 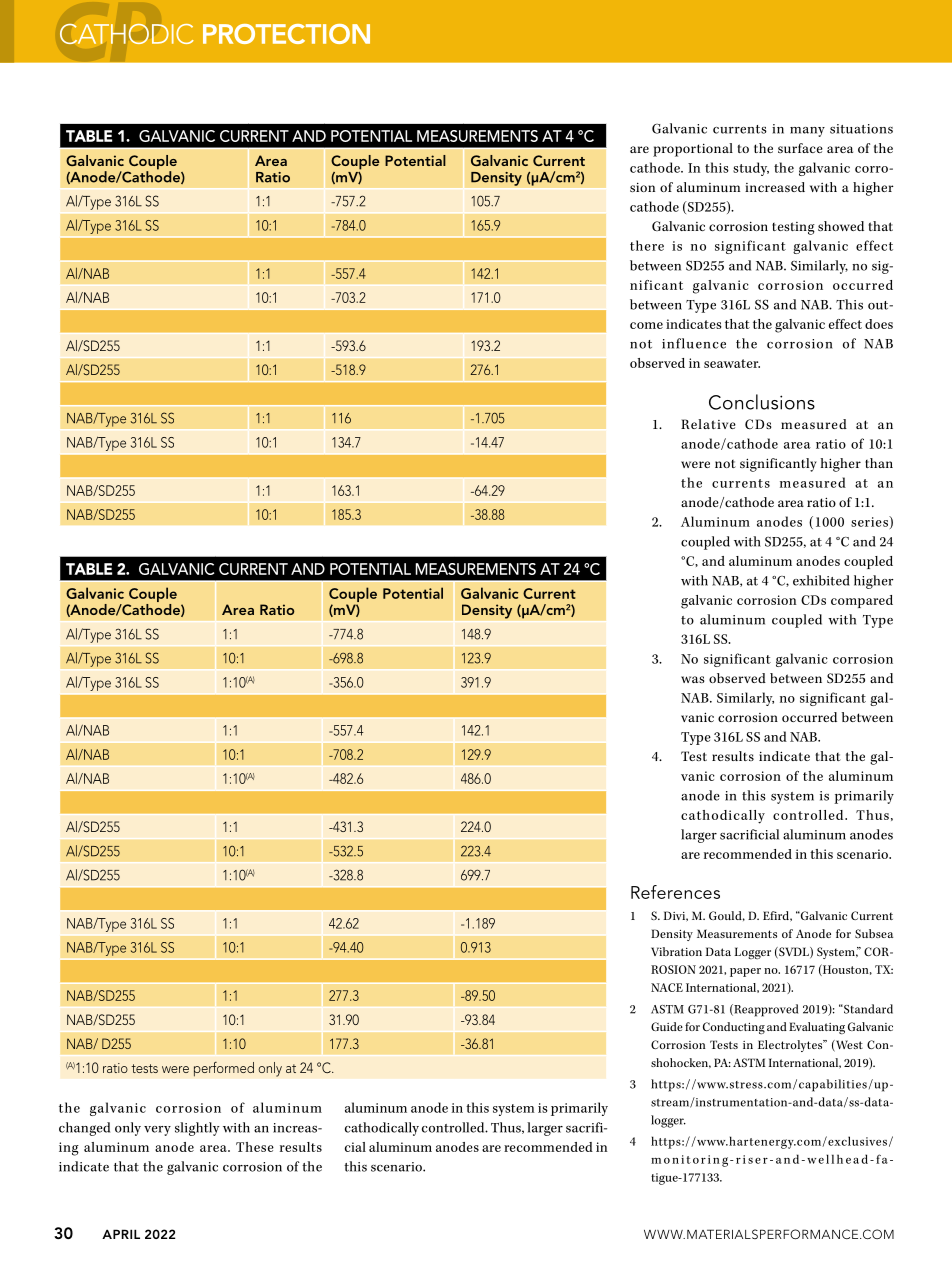 I want to click on Electrolytes, so click(x=791, y=1046).
